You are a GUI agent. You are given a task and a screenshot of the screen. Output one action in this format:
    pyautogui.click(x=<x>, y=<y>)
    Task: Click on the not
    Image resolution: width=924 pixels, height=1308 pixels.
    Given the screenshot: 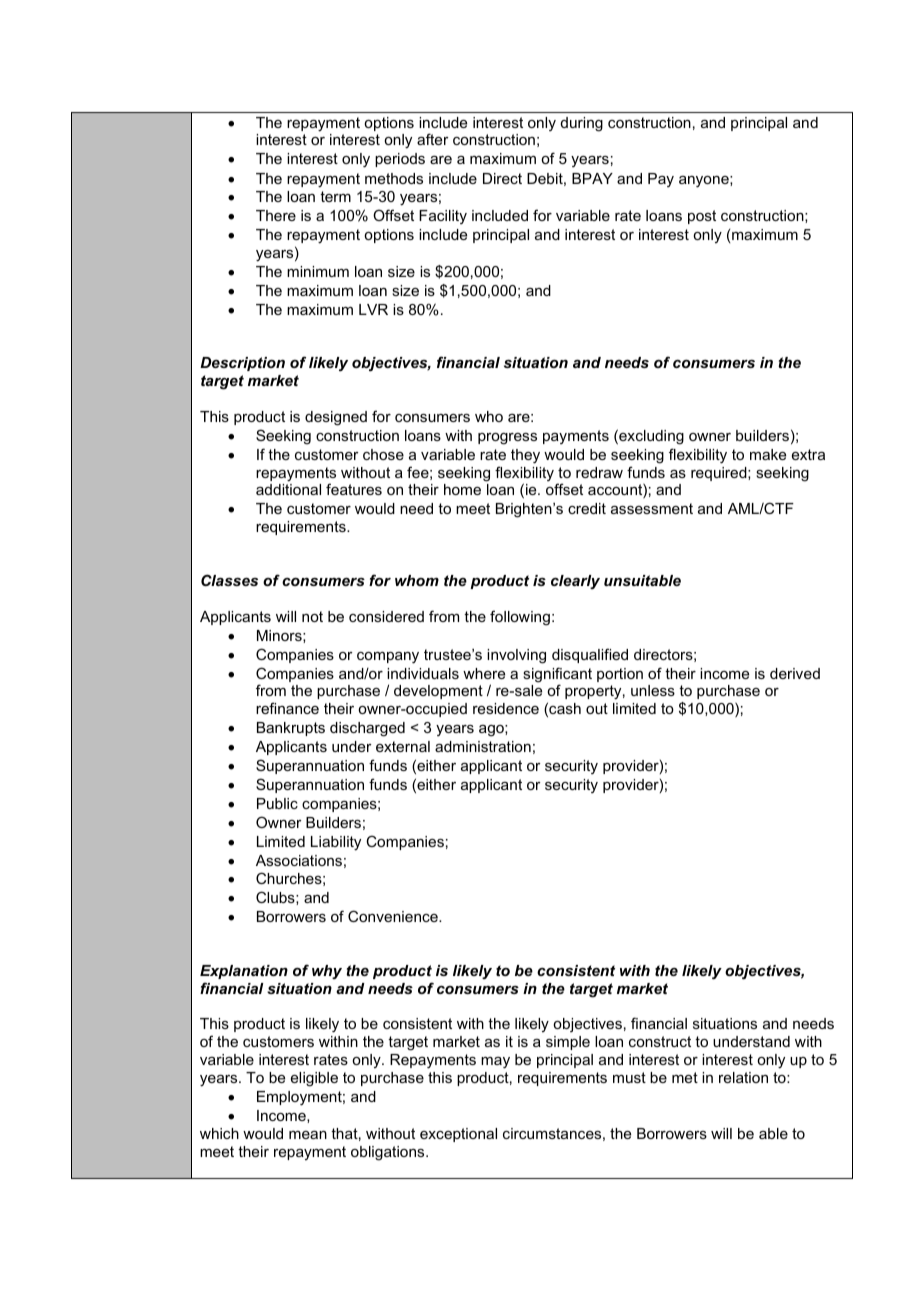 What is the action you would take?
    pyautogui.click(x=312, y=616)
